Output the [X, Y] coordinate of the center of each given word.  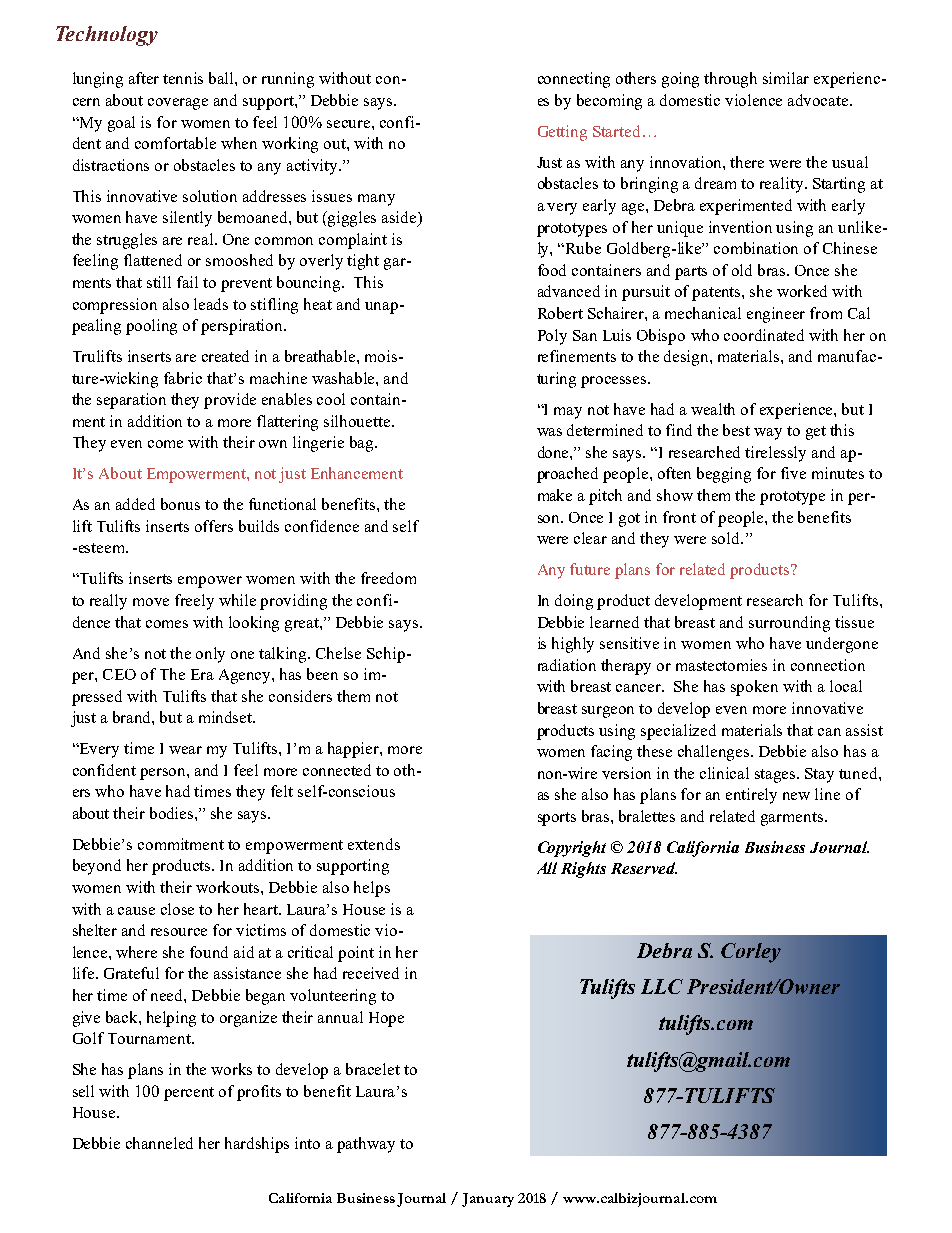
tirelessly [775, 454]
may [568, 413]
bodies [173, 813]
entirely [751, 796]
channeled [159, 1143]
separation [131, 401]
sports [557, 819]
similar [786, 78]
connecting [574, 80]
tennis [183, 78]
